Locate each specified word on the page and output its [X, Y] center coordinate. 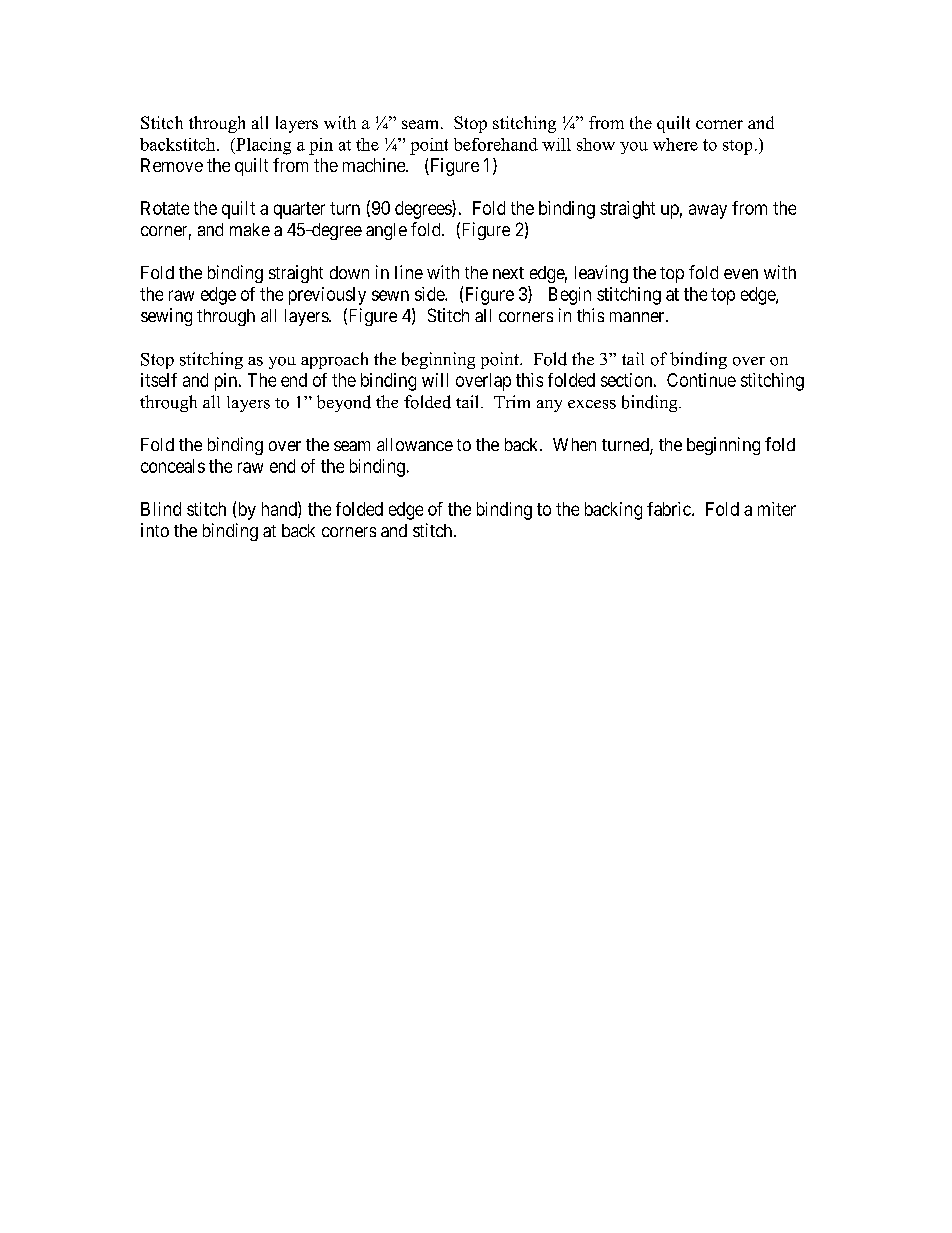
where [675, 144]
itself [159, 380]
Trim [512, 401]
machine [375, 165]
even [741, 274]
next [508, 273]
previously [327, 296]
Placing [262, 146]
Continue [701, 380]
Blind [161, 509]
